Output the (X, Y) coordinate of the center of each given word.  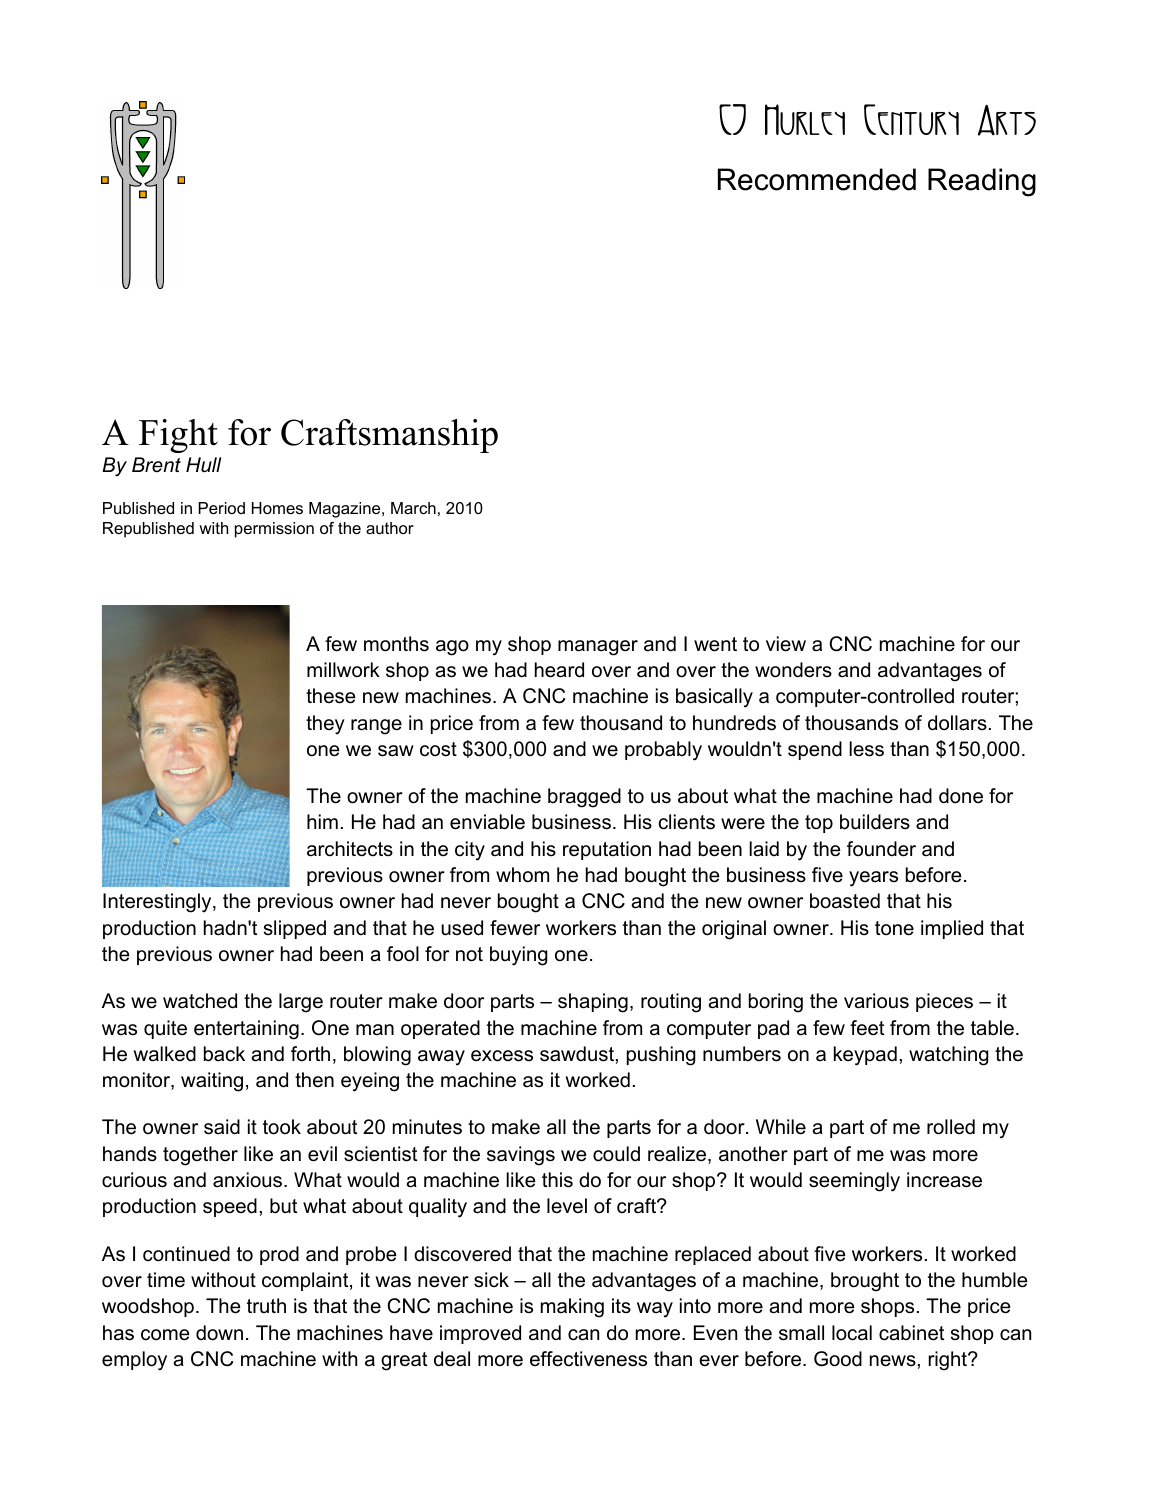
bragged (584, 798)
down (219, 1333)
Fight (178, 436)
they (325, 725)
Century (911, 119)
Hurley (805, 119)
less (866, 749)
